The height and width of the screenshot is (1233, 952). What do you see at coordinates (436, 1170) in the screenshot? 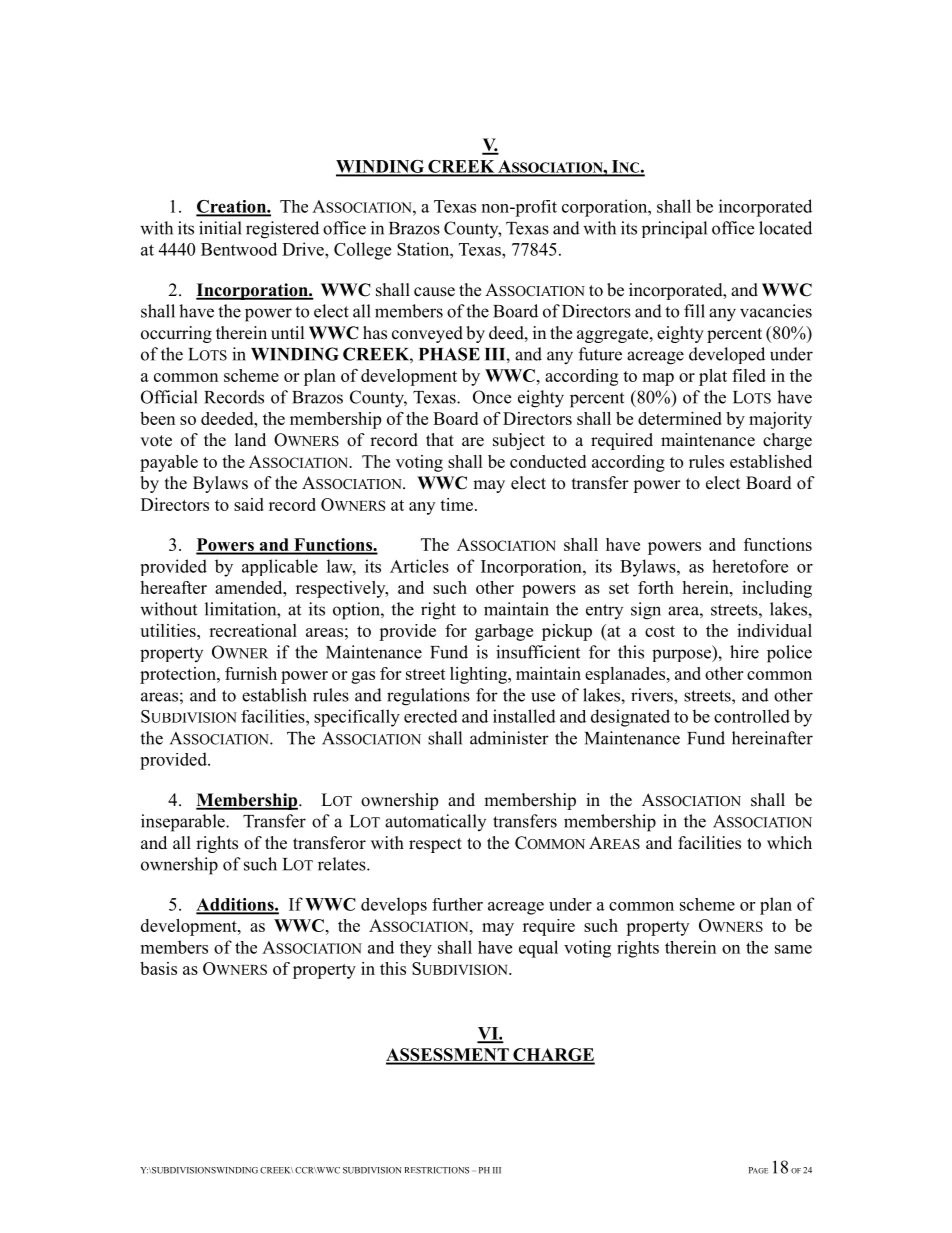
I see `RESTRICTIONS` at bounding box center [436, 1170].
